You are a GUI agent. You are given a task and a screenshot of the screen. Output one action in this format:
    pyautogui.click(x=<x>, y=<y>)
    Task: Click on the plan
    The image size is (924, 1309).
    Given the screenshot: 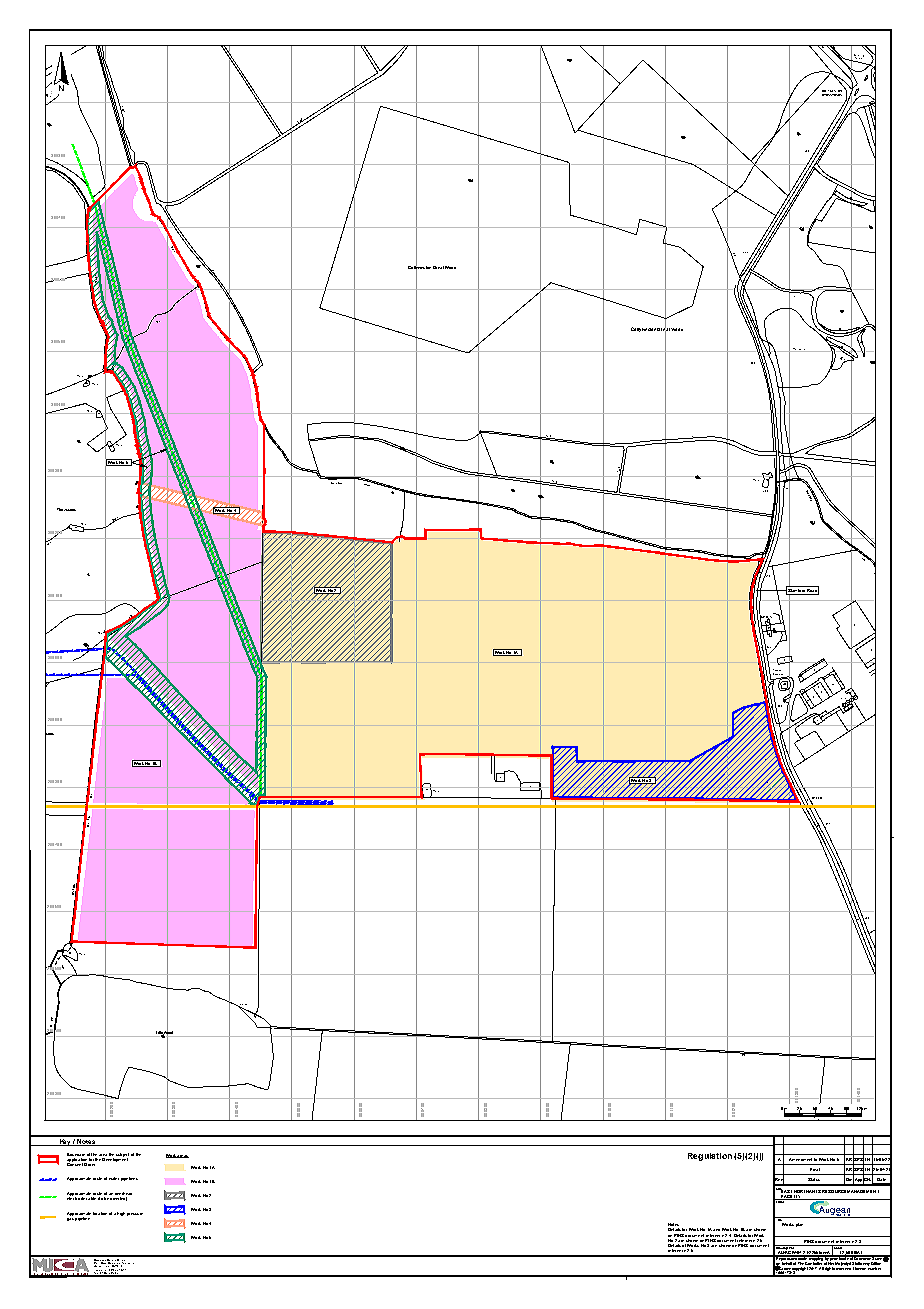 What is the action you would take?
    pyautogui.click(x=799, y=1225)
